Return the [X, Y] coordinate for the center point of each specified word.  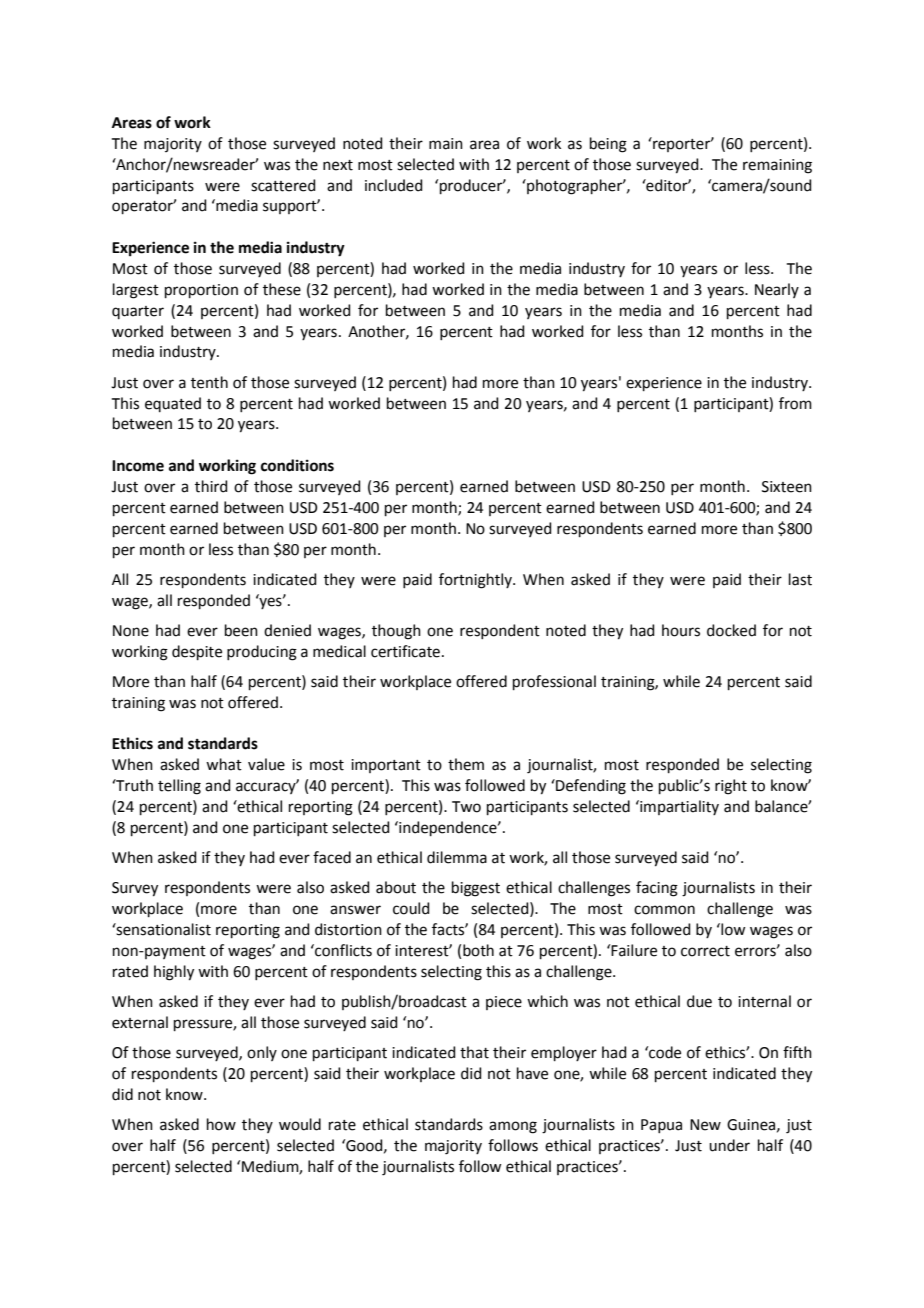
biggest [476, 889]
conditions [297, 465]
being [608, 145]
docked [731, 630]
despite [197, 652]
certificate [405, 651]
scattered [283, 185]
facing [657, 889]
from [795, 403]
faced [332, 857]
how [221, 1124]
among [513, 1127]
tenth [209, 382]
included [394, 185]
